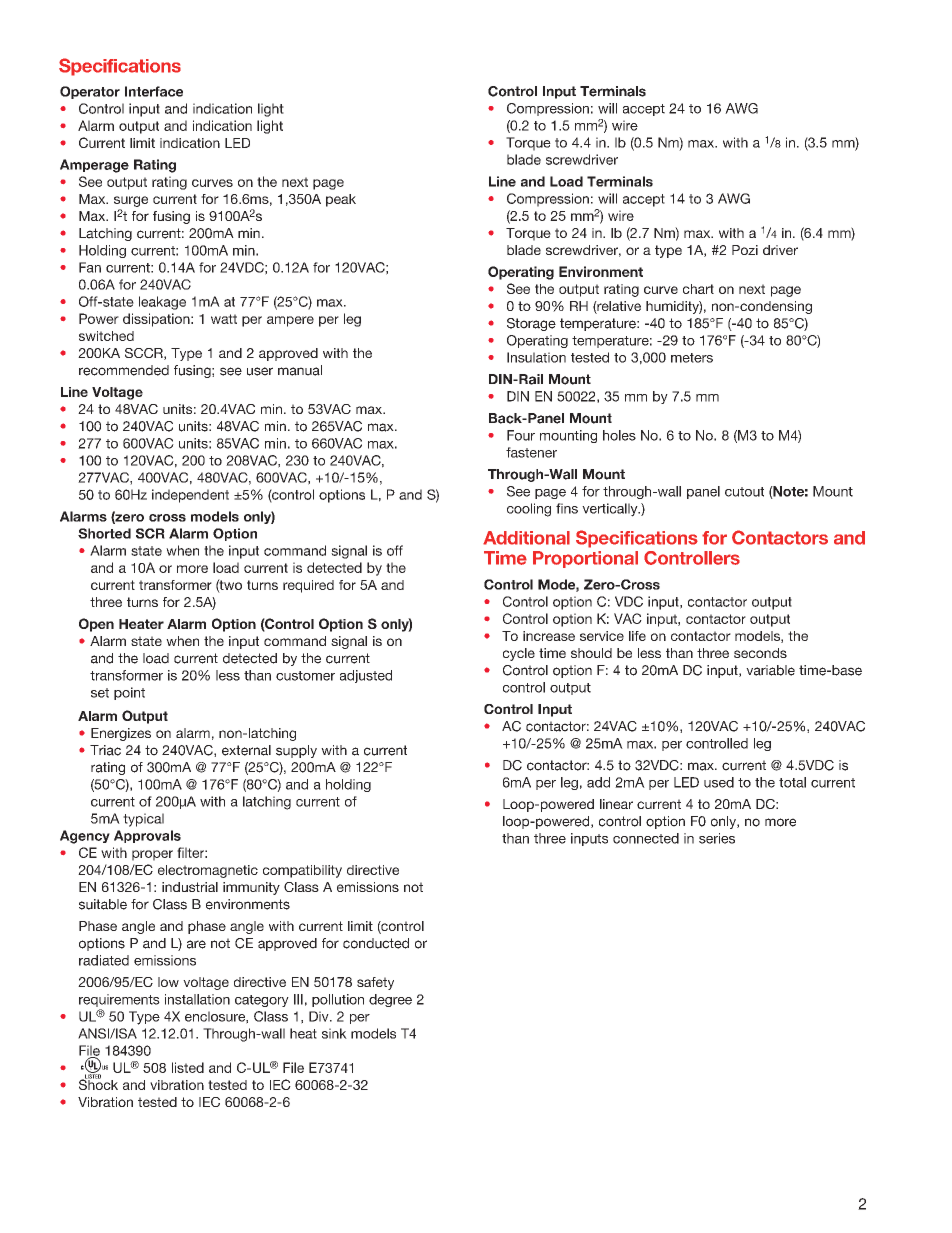 The image size is (952, 1233). Describe the element at coordinates (536, 357) in the document. I see `Insulation` at that location.
